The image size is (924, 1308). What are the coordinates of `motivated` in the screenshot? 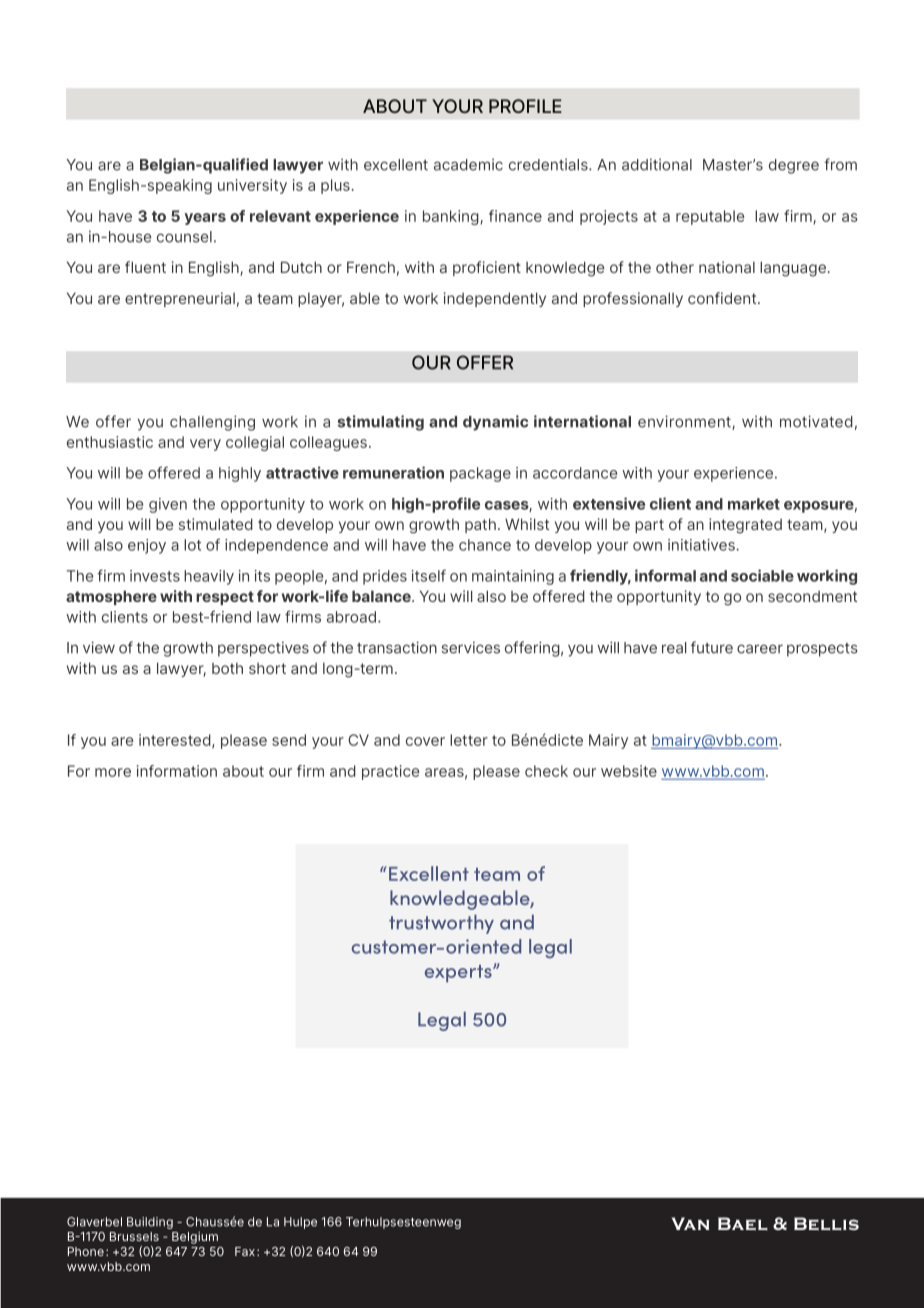 It's located at (816, 421).
